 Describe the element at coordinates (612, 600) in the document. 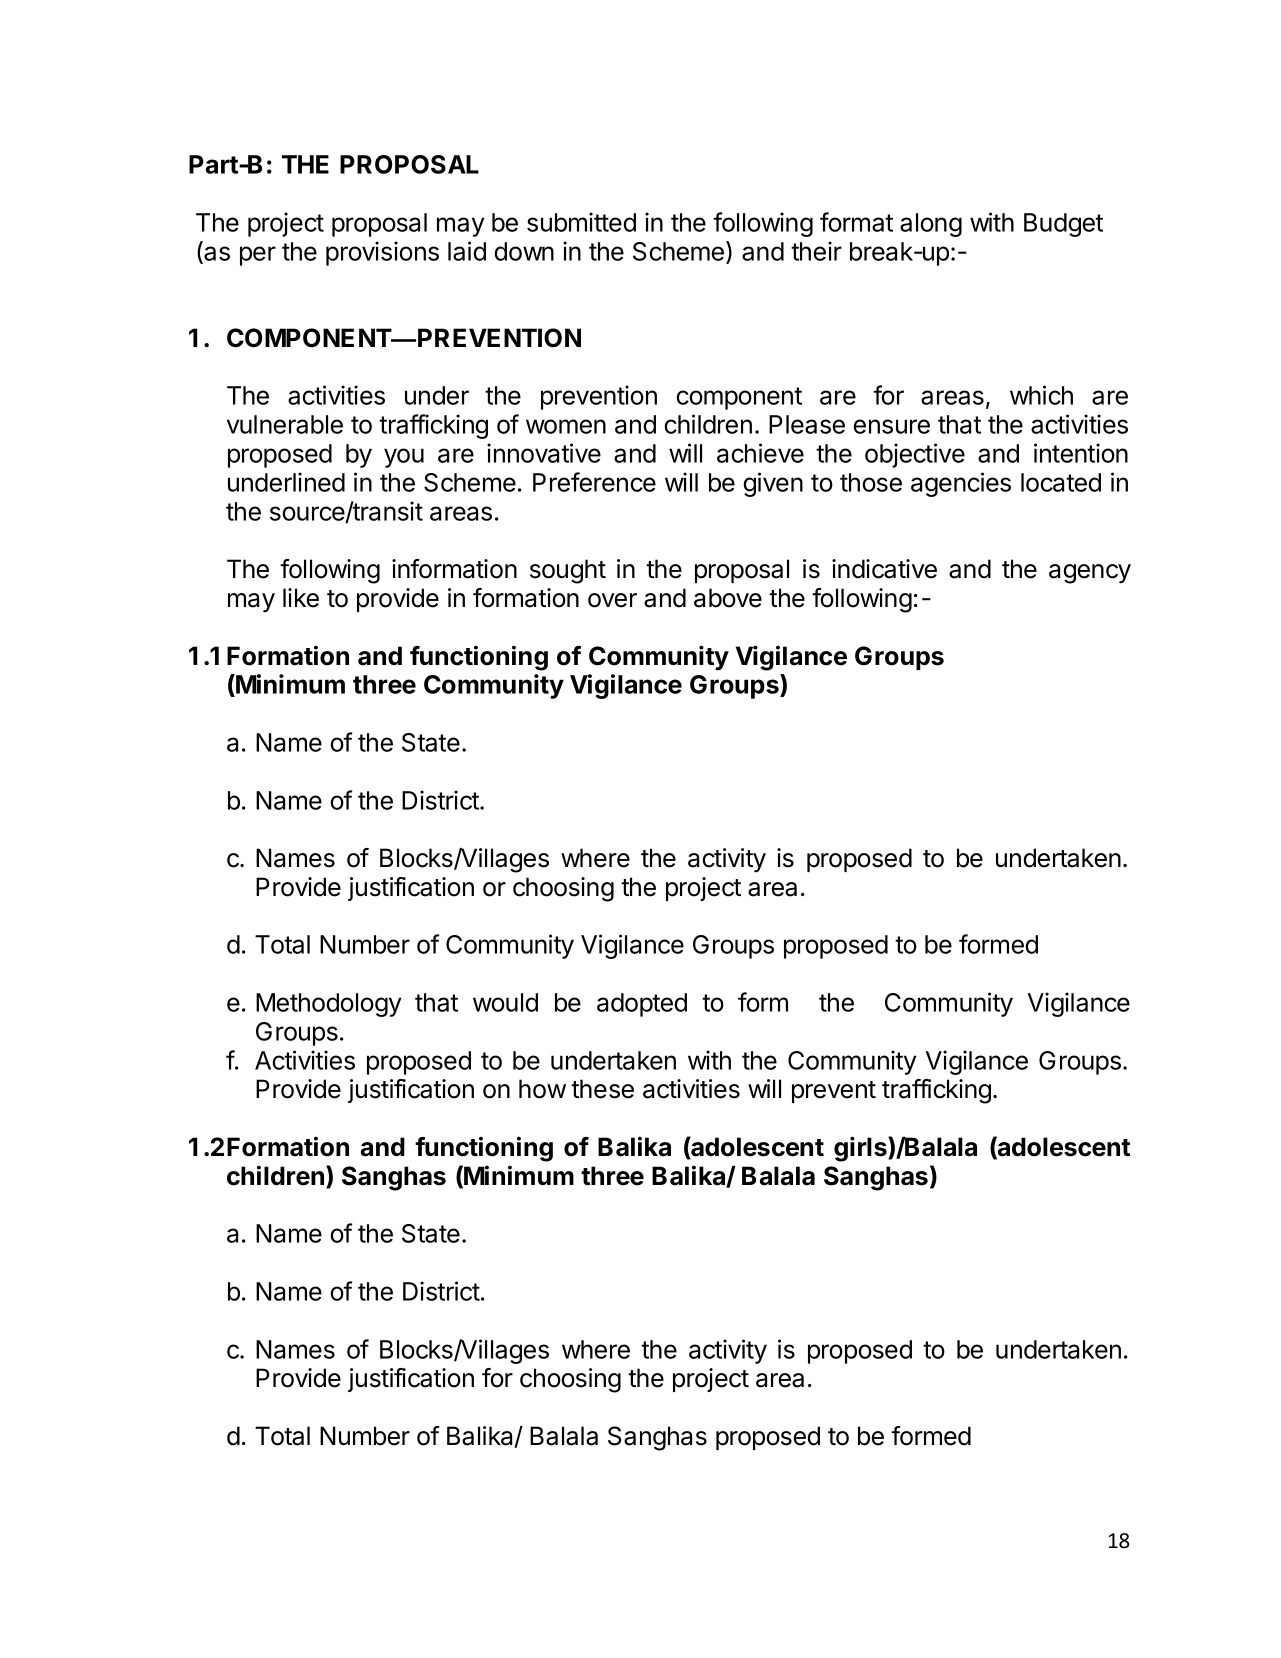

I see `over` at that location.
